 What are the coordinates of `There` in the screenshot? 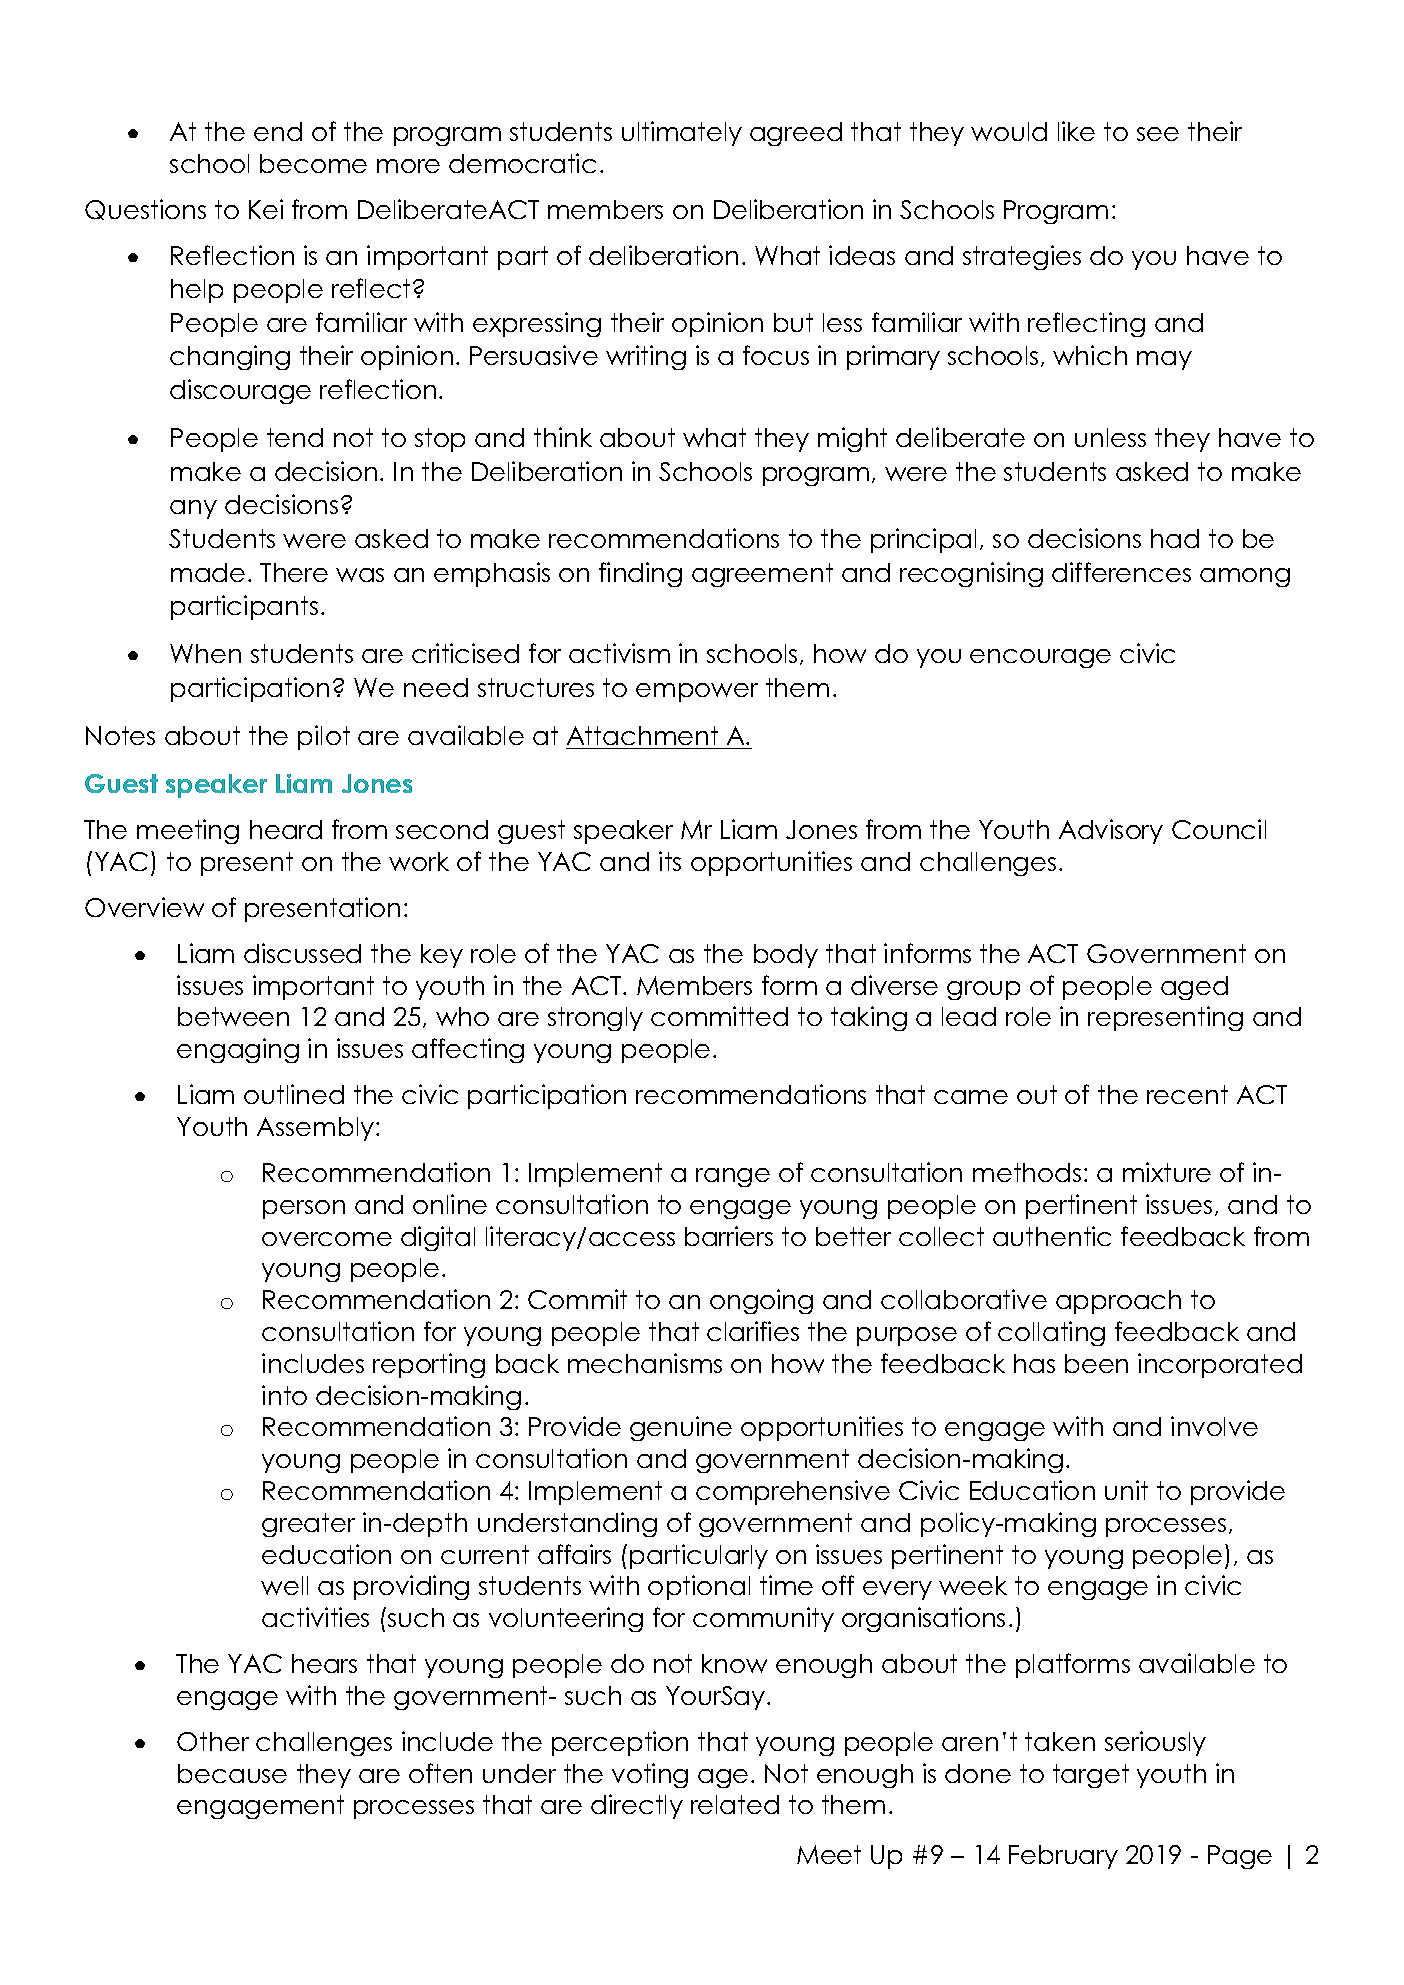 It's located at (294, 572).
